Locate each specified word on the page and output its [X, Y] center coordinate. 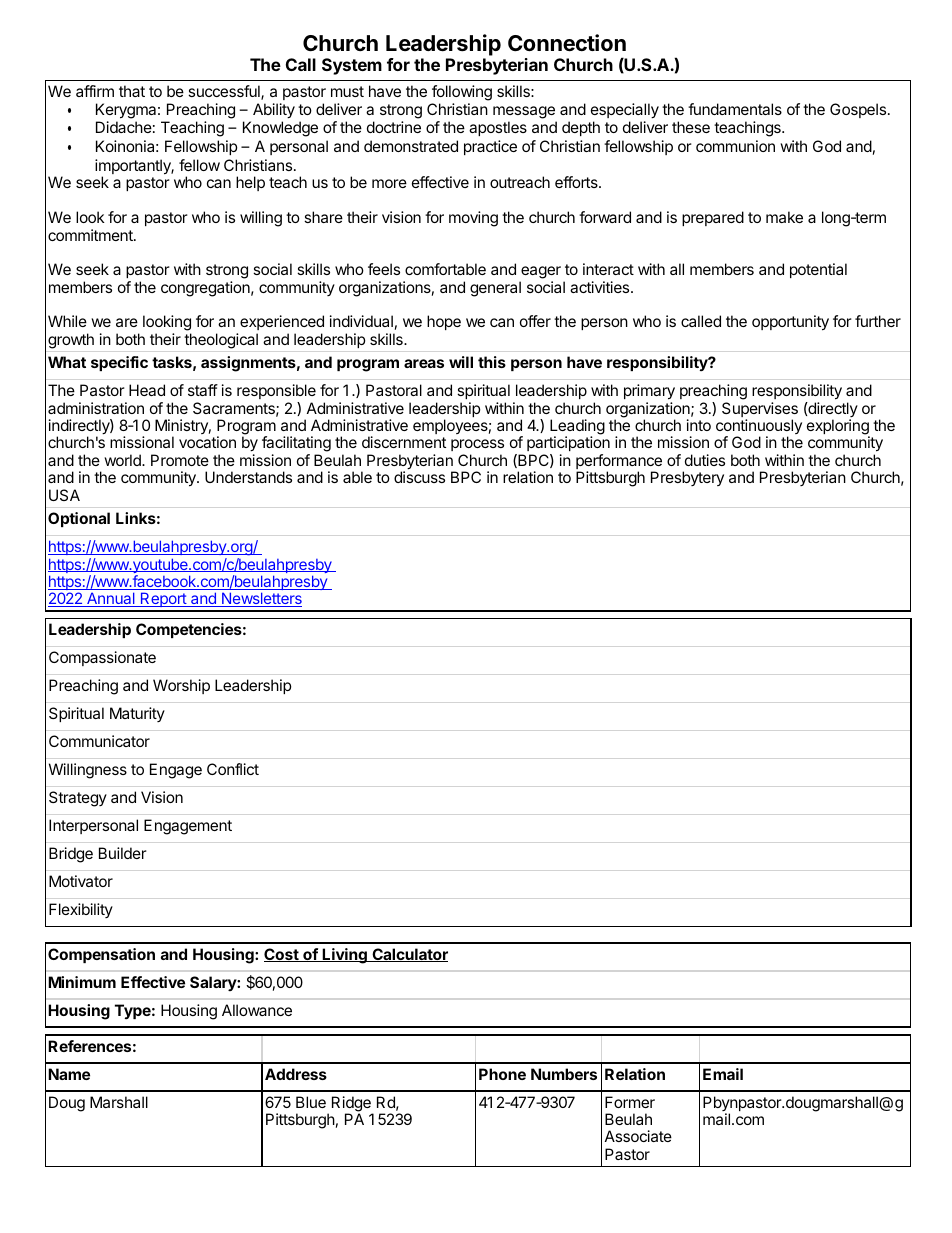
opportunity [790, 323]
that [132, 91]
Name [69, 1074]
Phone [502, 1074]
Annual [111, 599]
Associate [638, 1136]
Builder [123, 853]
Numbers [564, 1074]
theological [221, 341]
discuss [419, 477]
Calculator [409, 955]
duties [705, 460]
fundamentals [735, 109]
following [461, 94]
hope [444, 322]
